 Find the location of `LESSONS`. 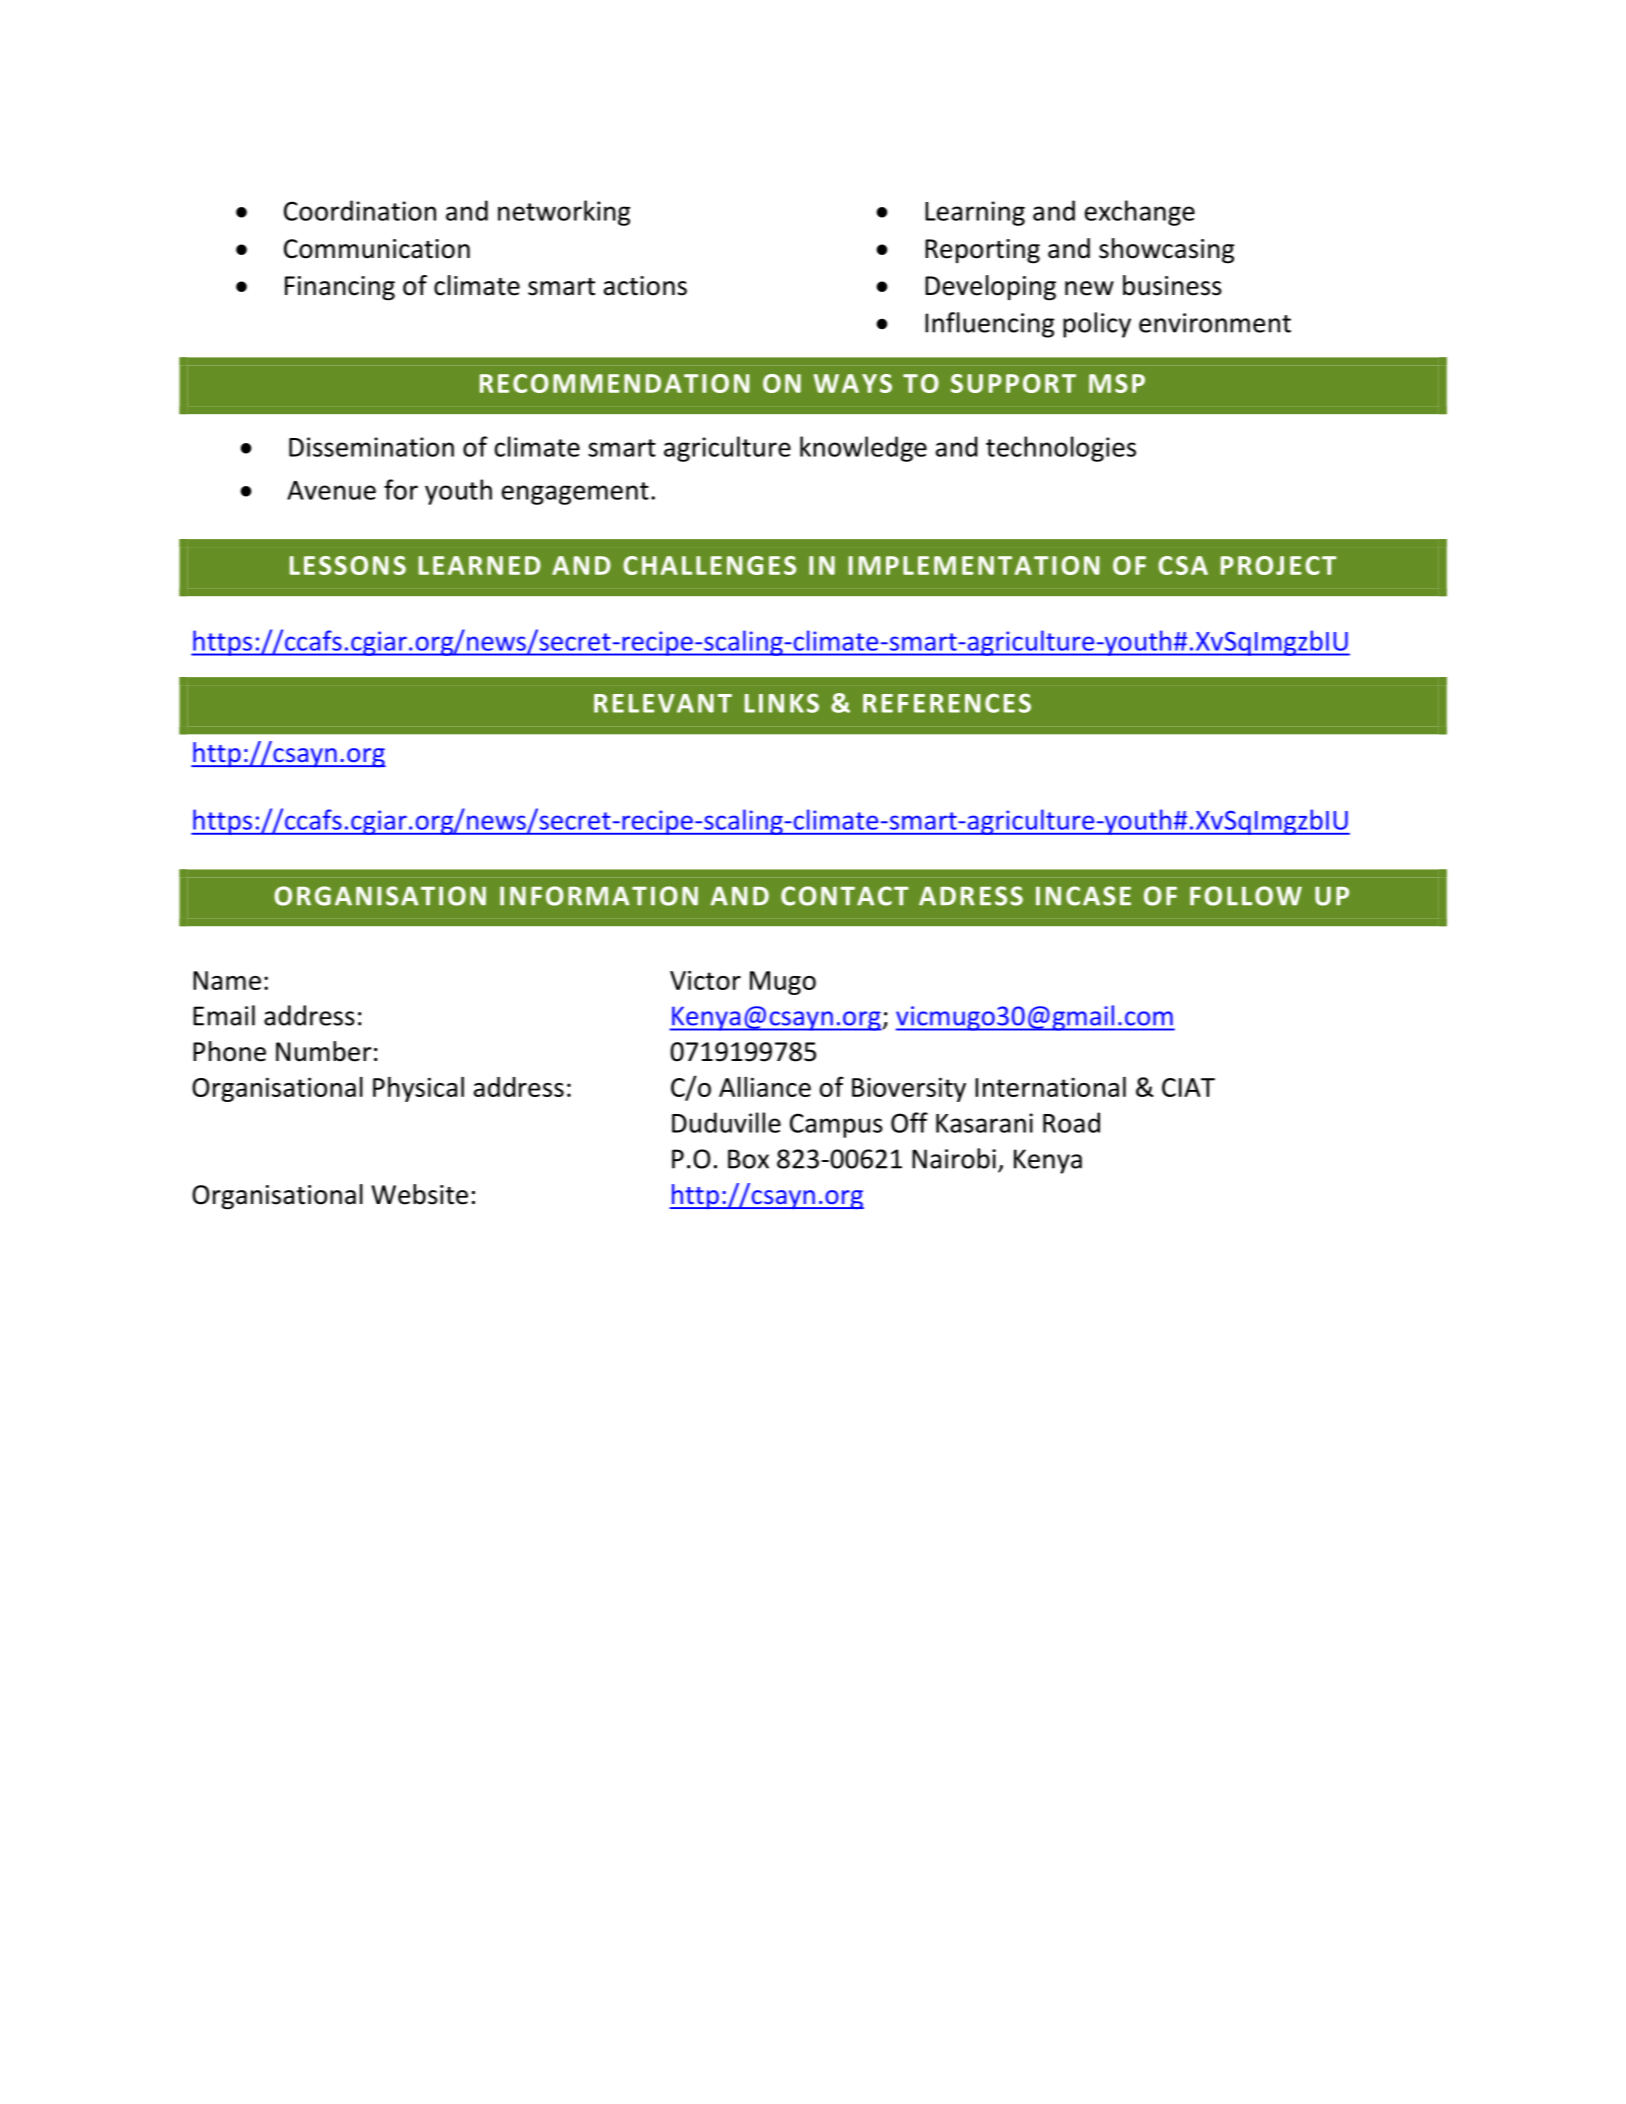

LESSONS is located at coordinates (348, 565).
